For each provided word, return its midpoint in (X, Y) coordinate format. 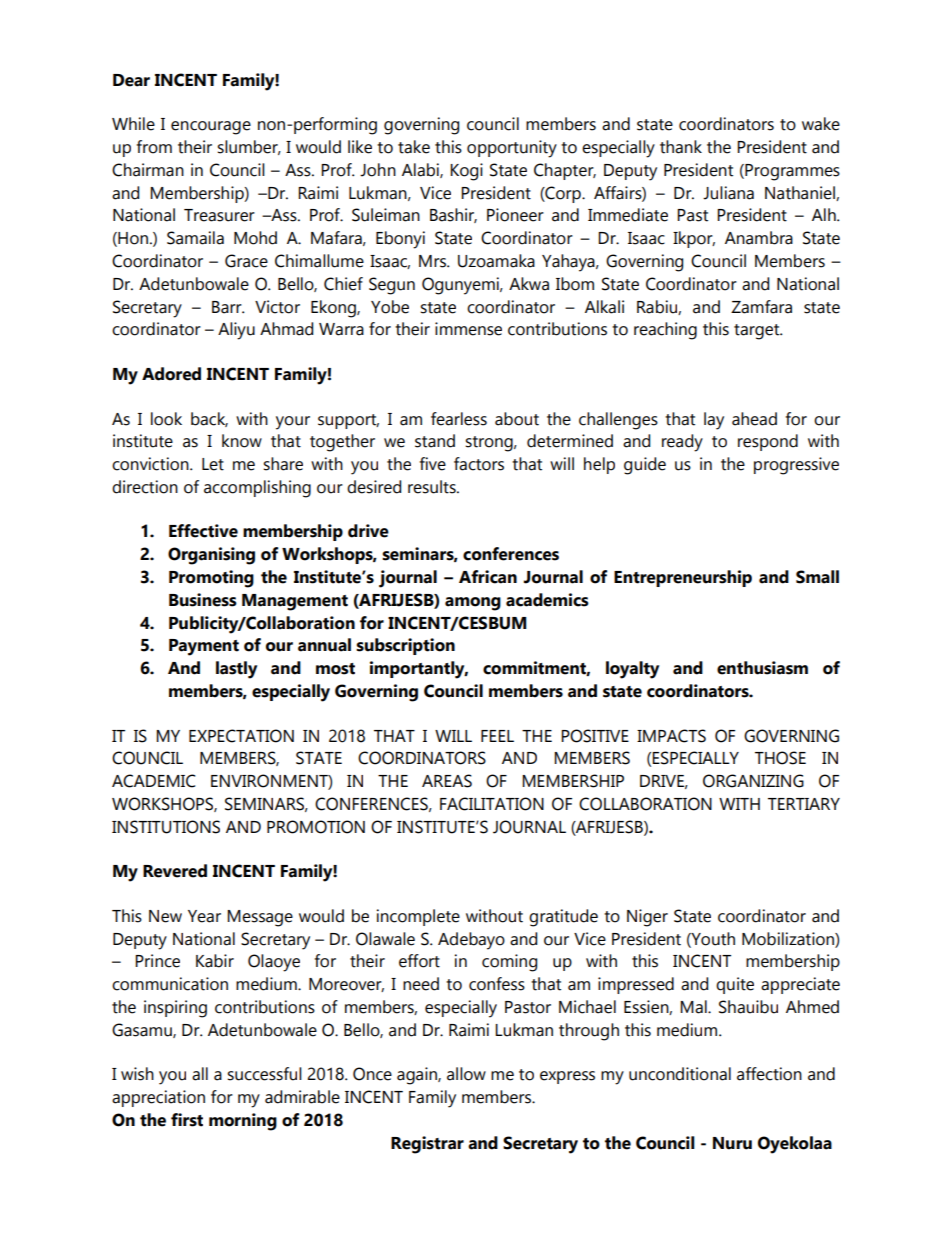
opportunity (512, 149)
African (488, 577)
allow (466, 1074)
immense (468, 329)
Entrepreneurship (683, 578)
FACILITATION (492, 804)
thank (681, 147)
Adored (171, 374)
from (154, 147)
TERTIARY (804, 804)
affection (769, 1074)
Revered (175, 871)
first (187, 1120)
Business (203, 600)
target (758, 332)
